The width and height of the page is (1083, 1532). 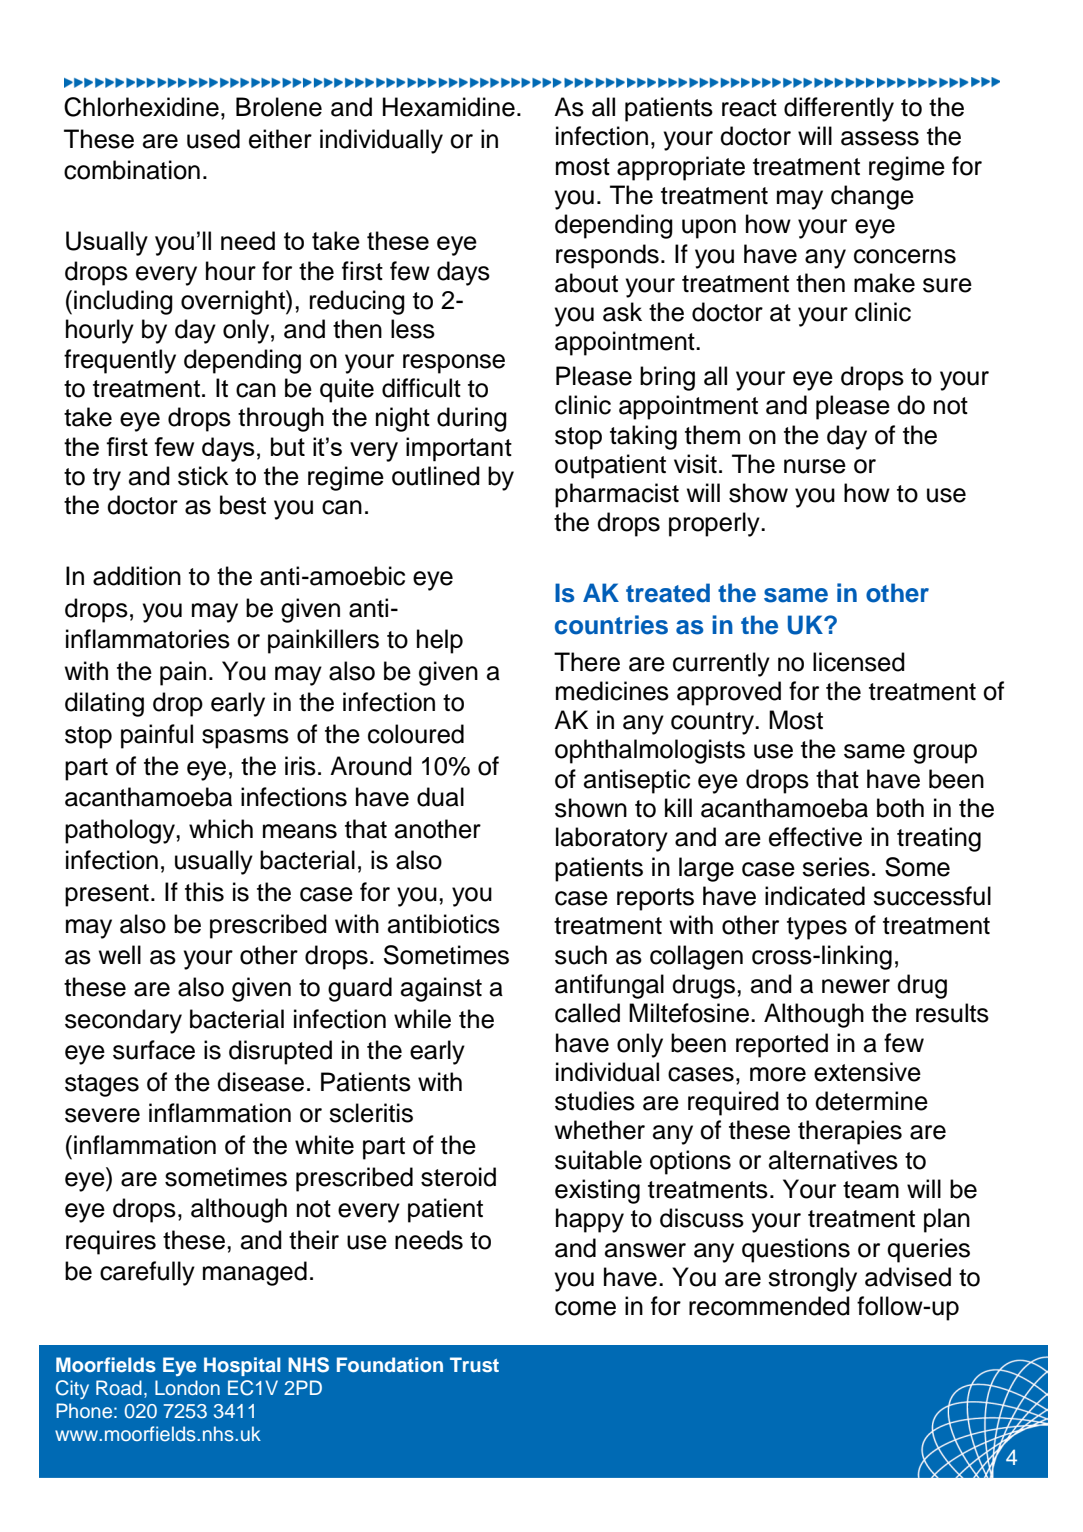 What do you see at coordinates (681, 168) in the page?
I see `appropriate` at bounding box center [681, 168].
